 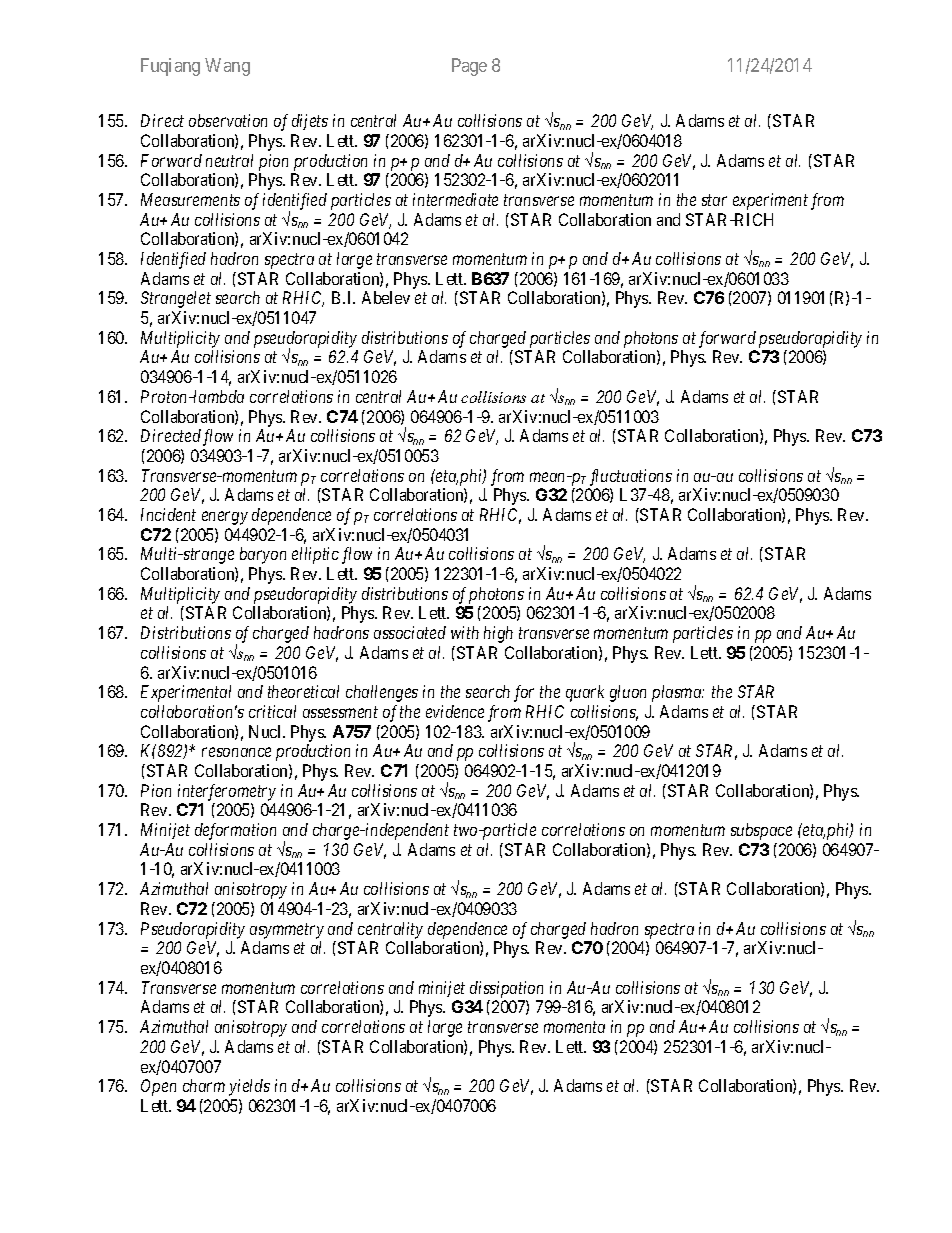 I want to click on intermediate, so click(x=455, y=199).
